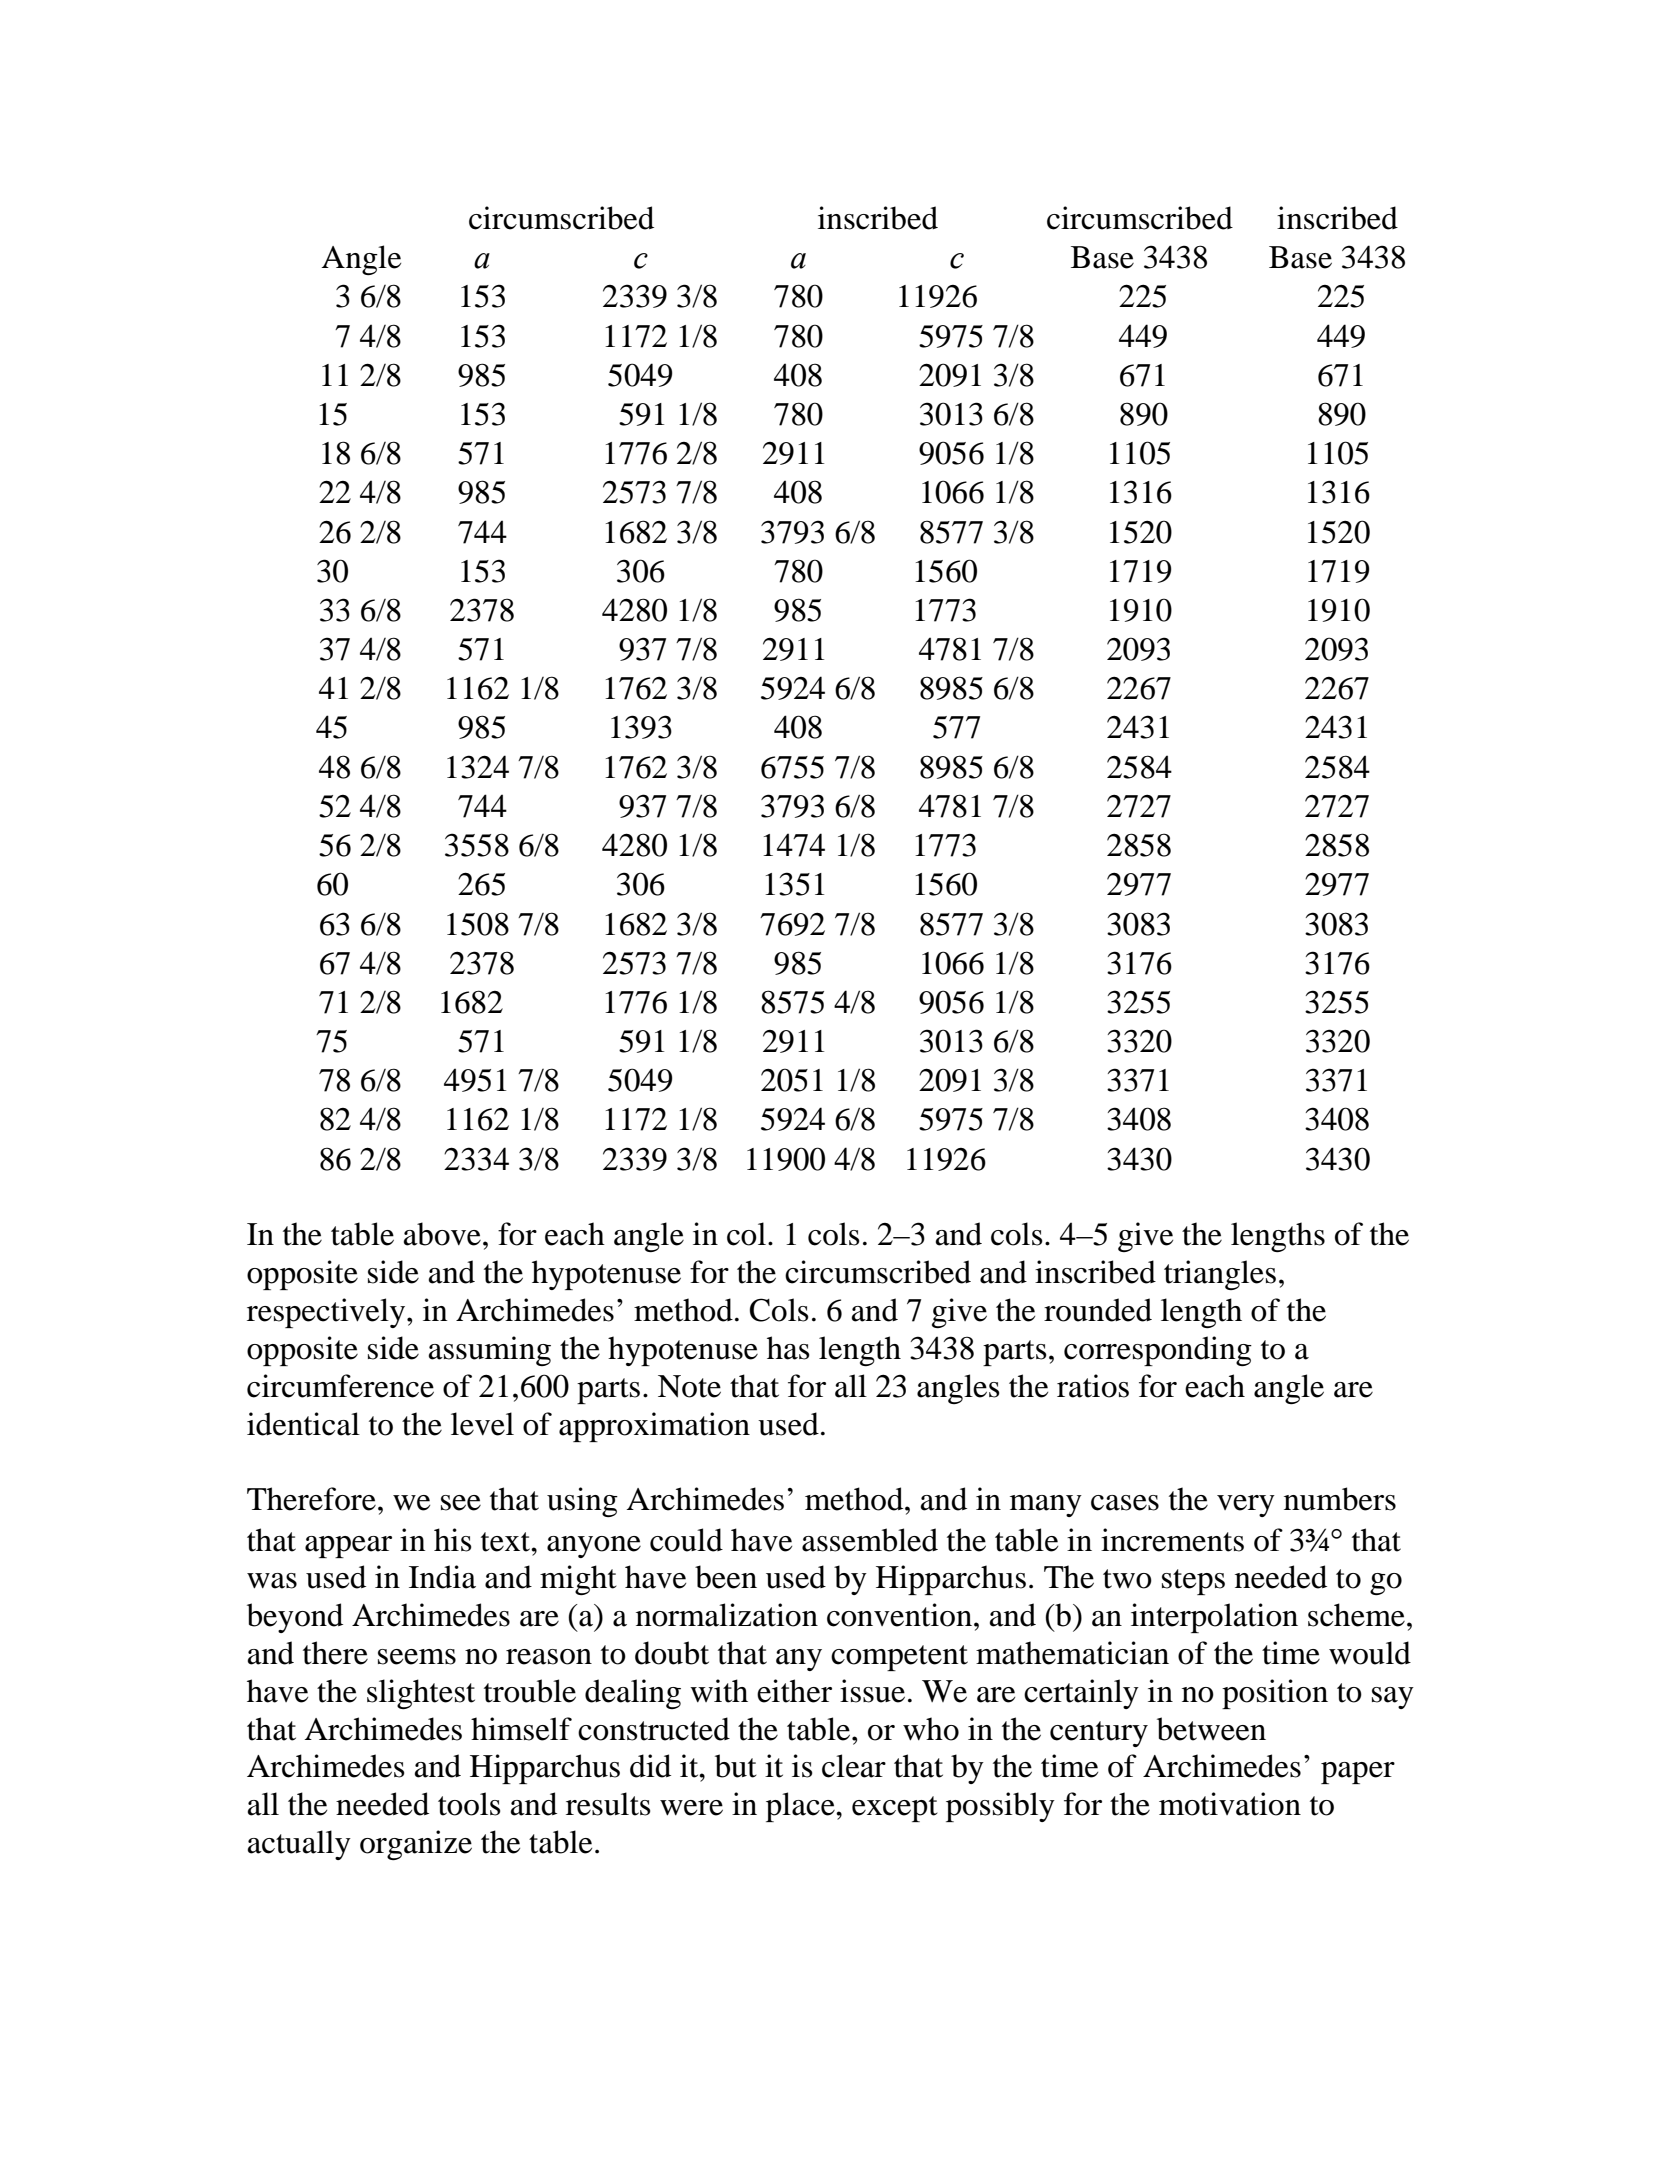  What do you see at coordinates (1098, 1310) in the document?
I see `rounded` at bounding box center [1098, 1310].
